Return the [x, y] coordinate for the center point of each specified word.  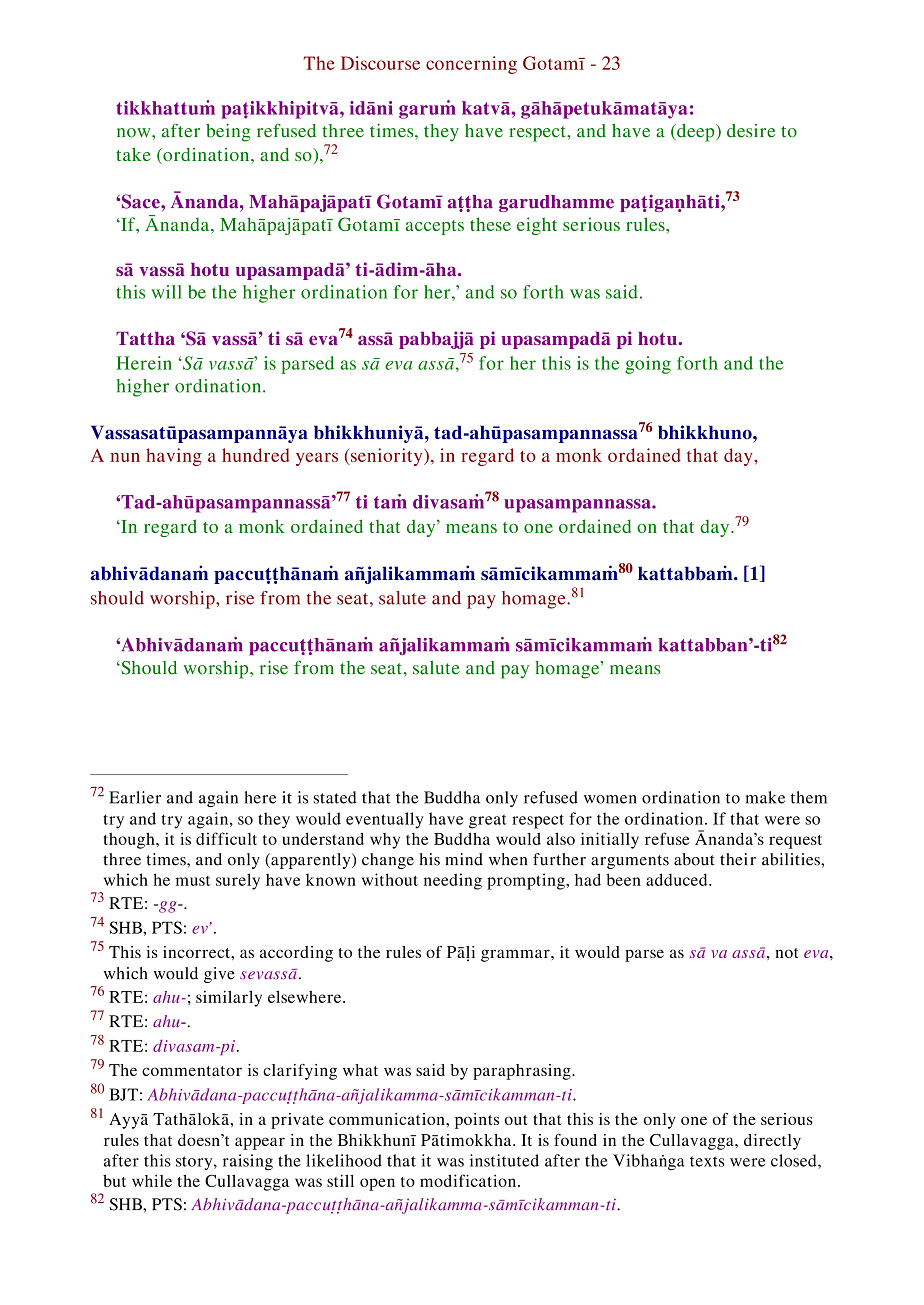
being [228, 133]
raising [248, 1162]
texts [707, 1161]
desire [751, 131]
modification [469, 1180]
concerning [471, 65]
